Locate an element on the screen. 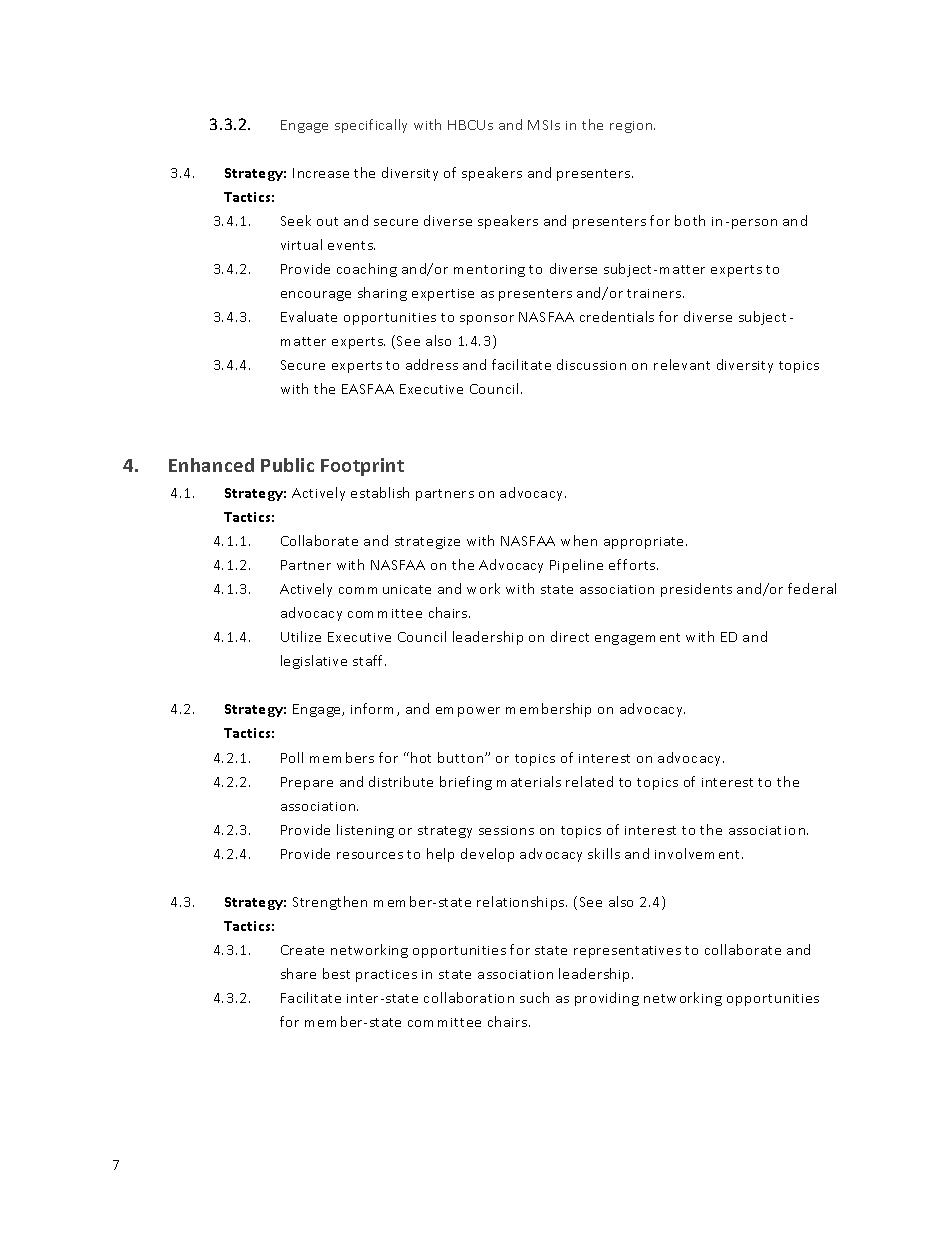 The image size is (952, 1233). both is located at coordinates (690, 220).
